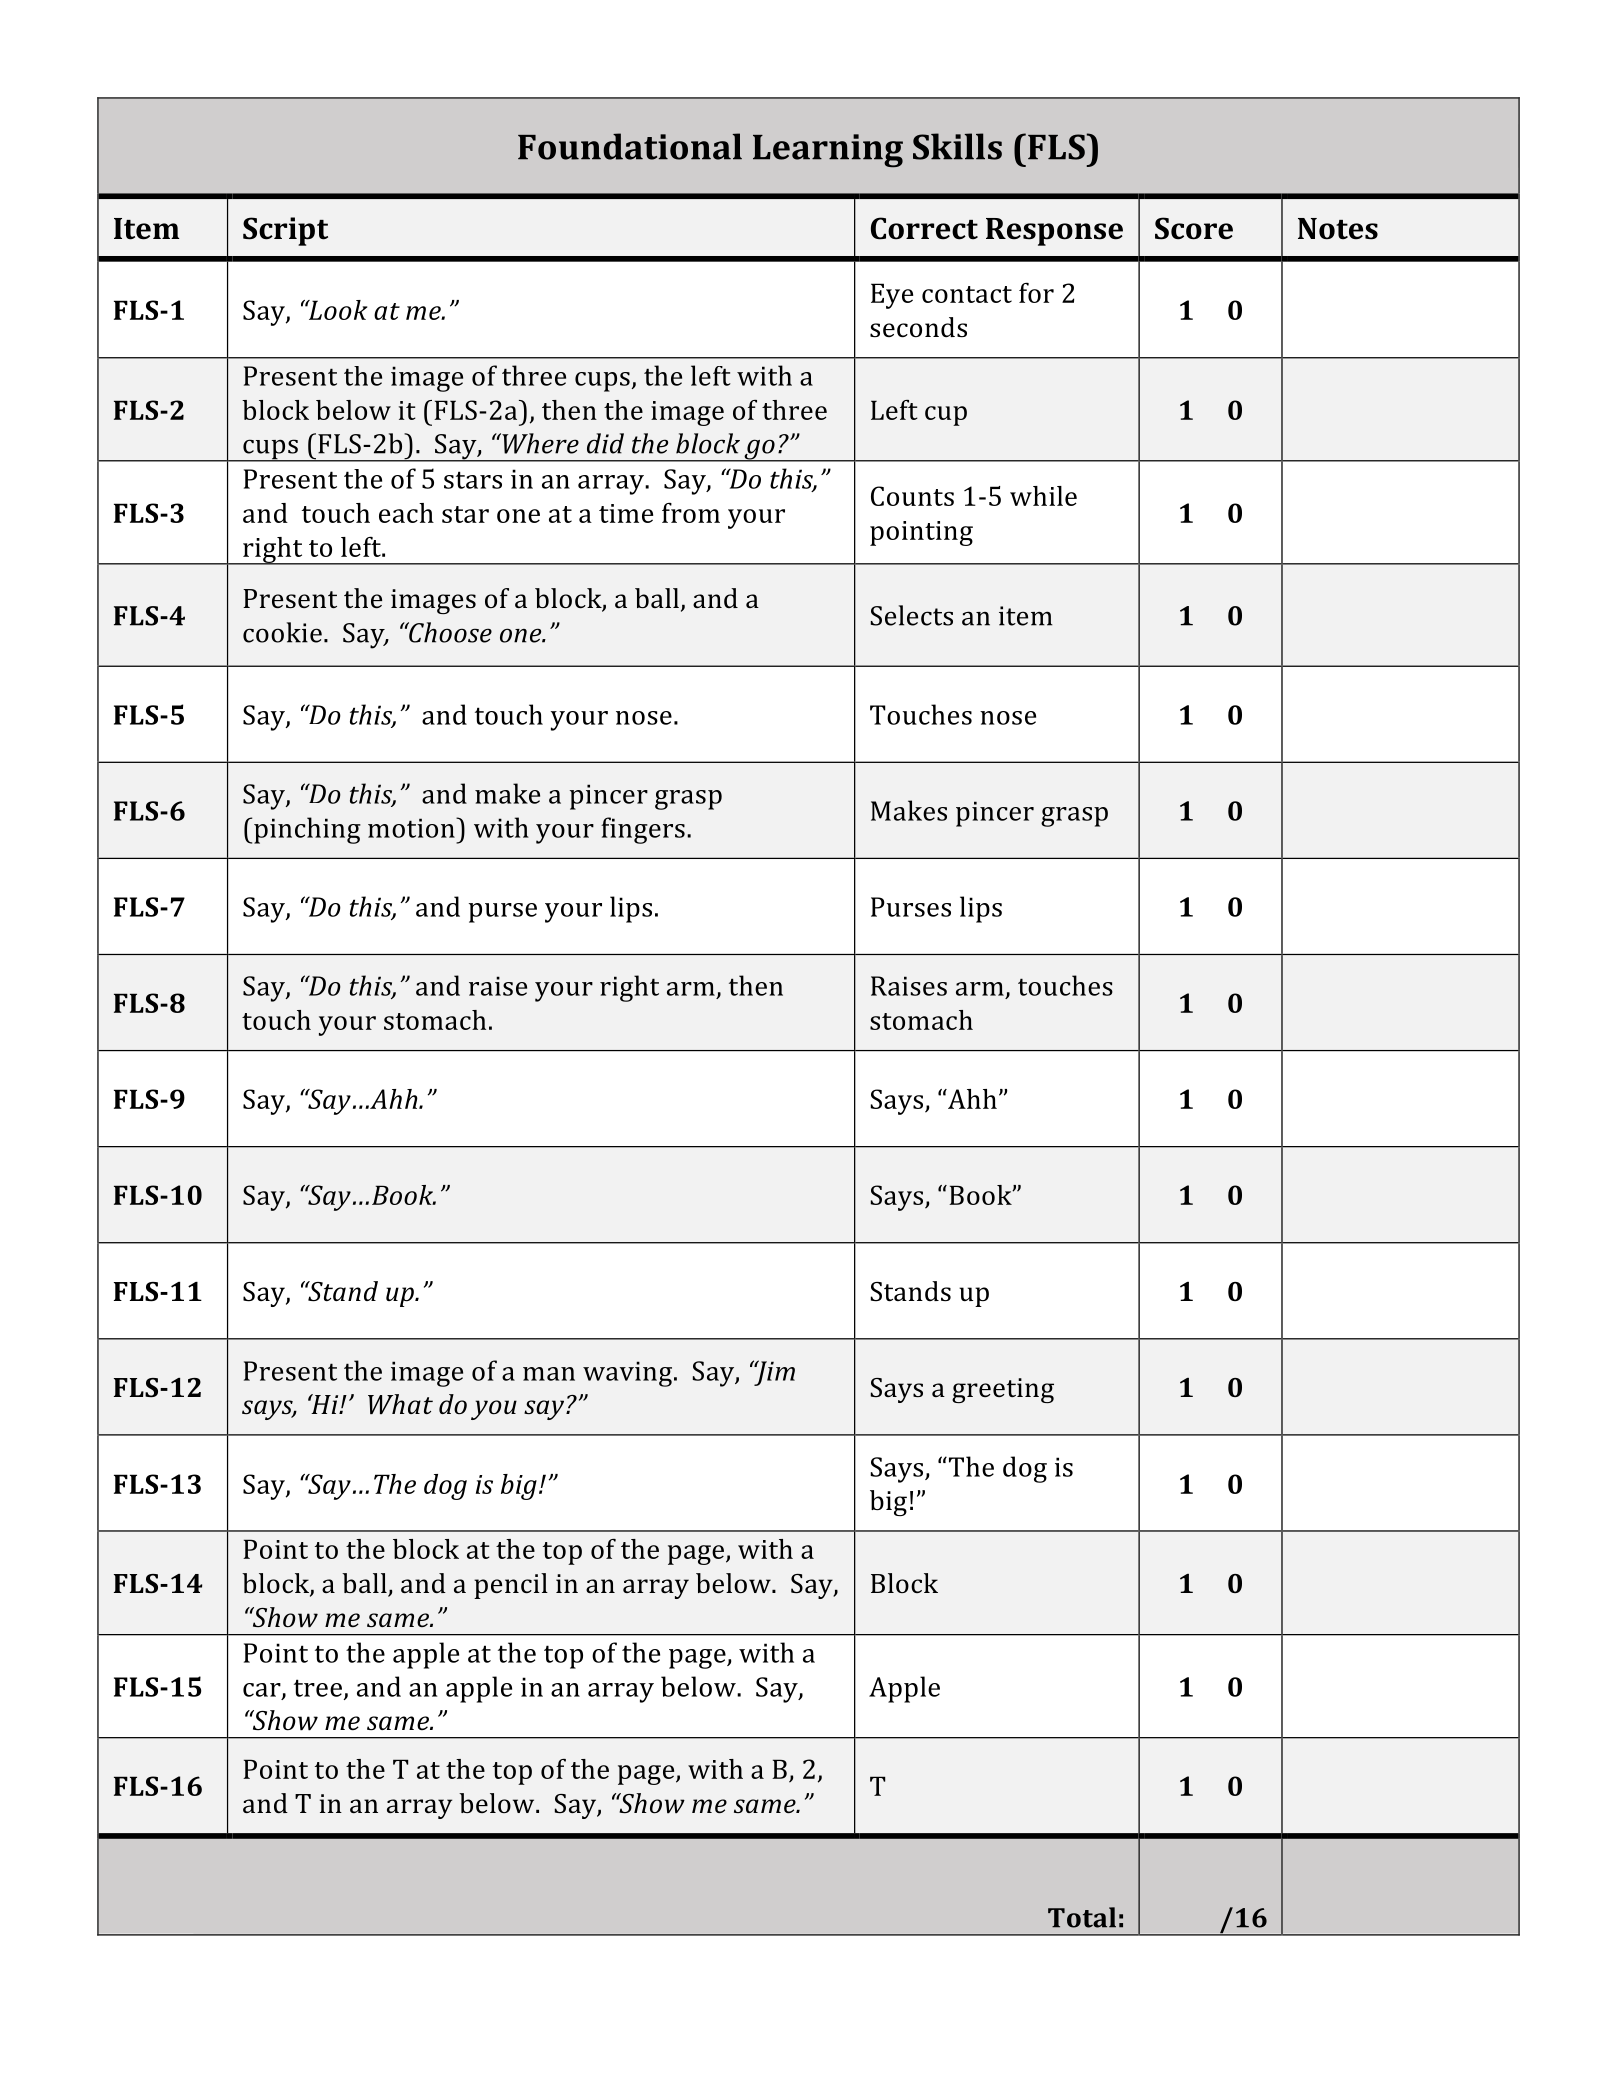 The height and width of the screenshot is (2086, 1612). What do you see at coordinates (1082, 1917) in the screenshot?
I see `Total` at bounding box center [1082, 1917].
